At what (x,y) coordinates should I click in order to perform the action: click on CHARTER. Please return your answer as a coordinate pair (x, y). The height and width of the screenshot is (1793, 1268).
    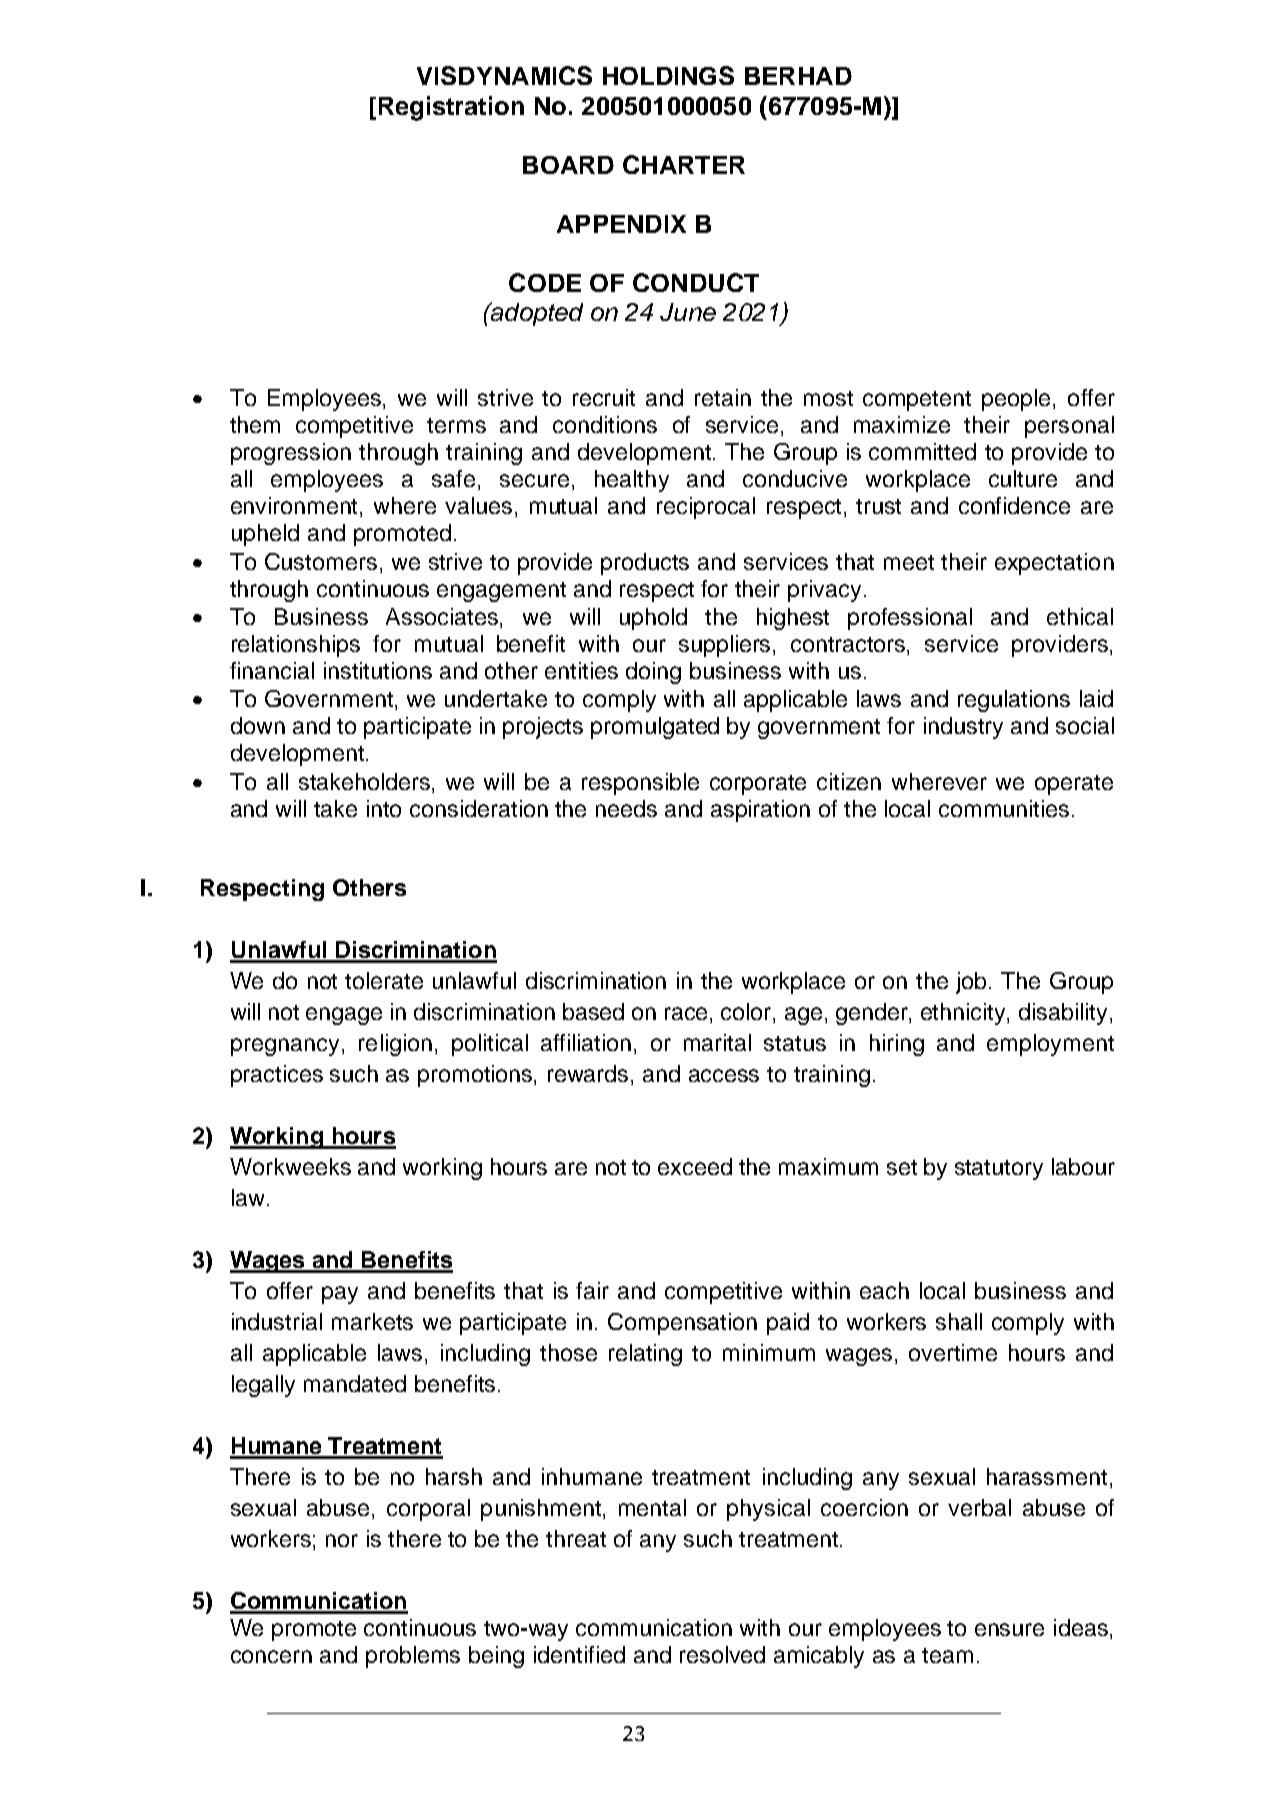
    Looking at the image, I should click on (684, 164).
